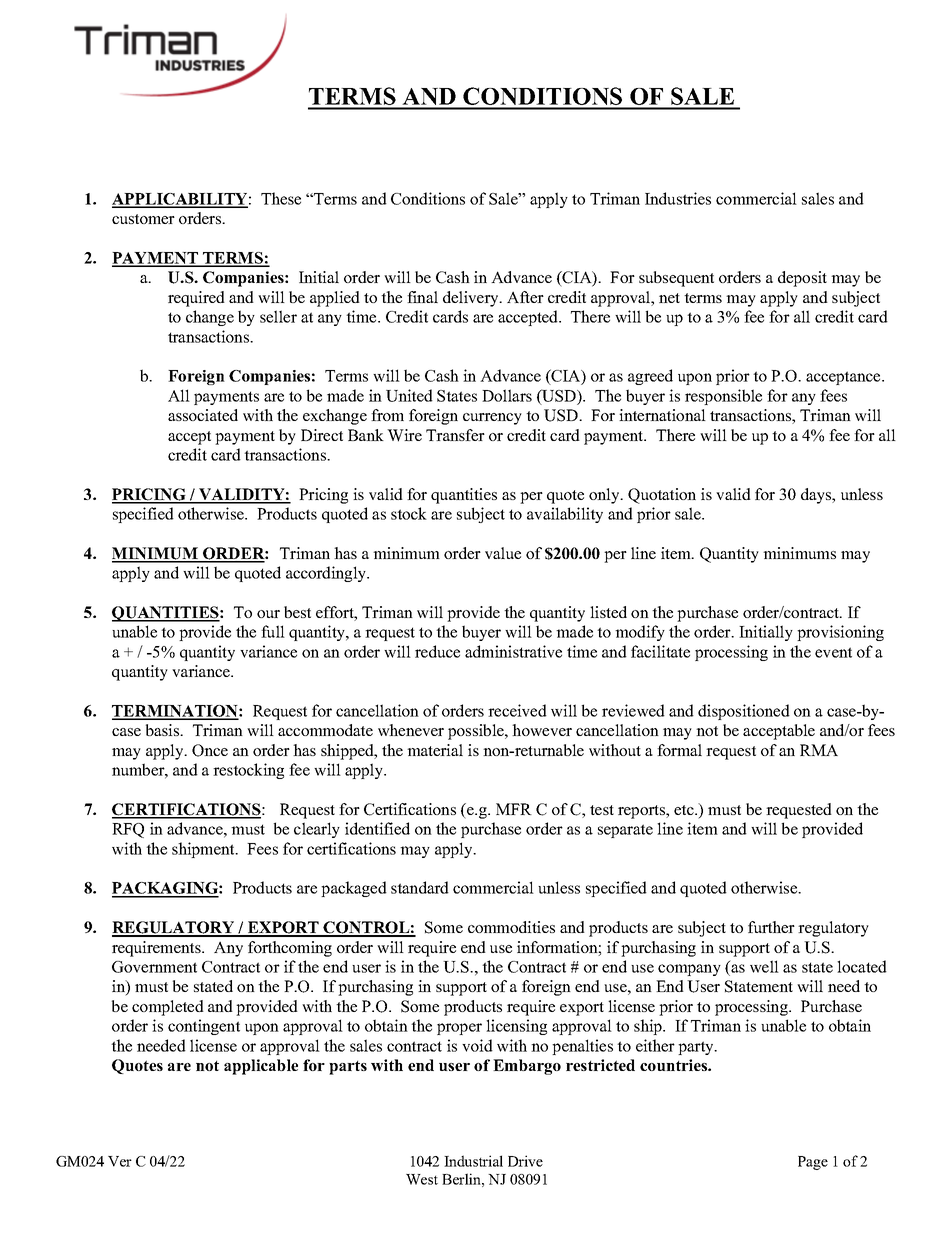 The height and width of the document is (1233, 952). I want to click on Transfer, so click(455, 435).
